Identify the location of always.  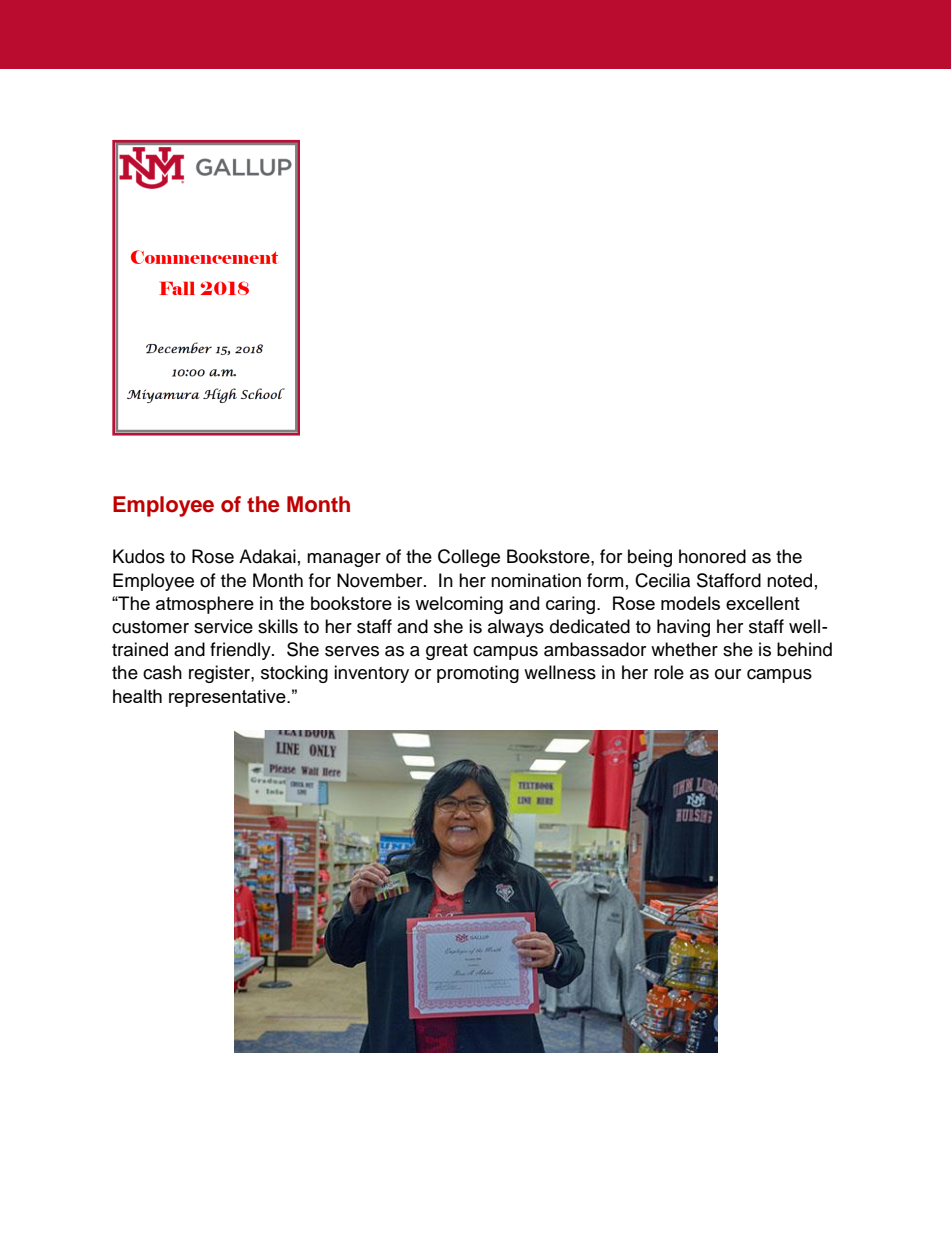
(516, 628).
